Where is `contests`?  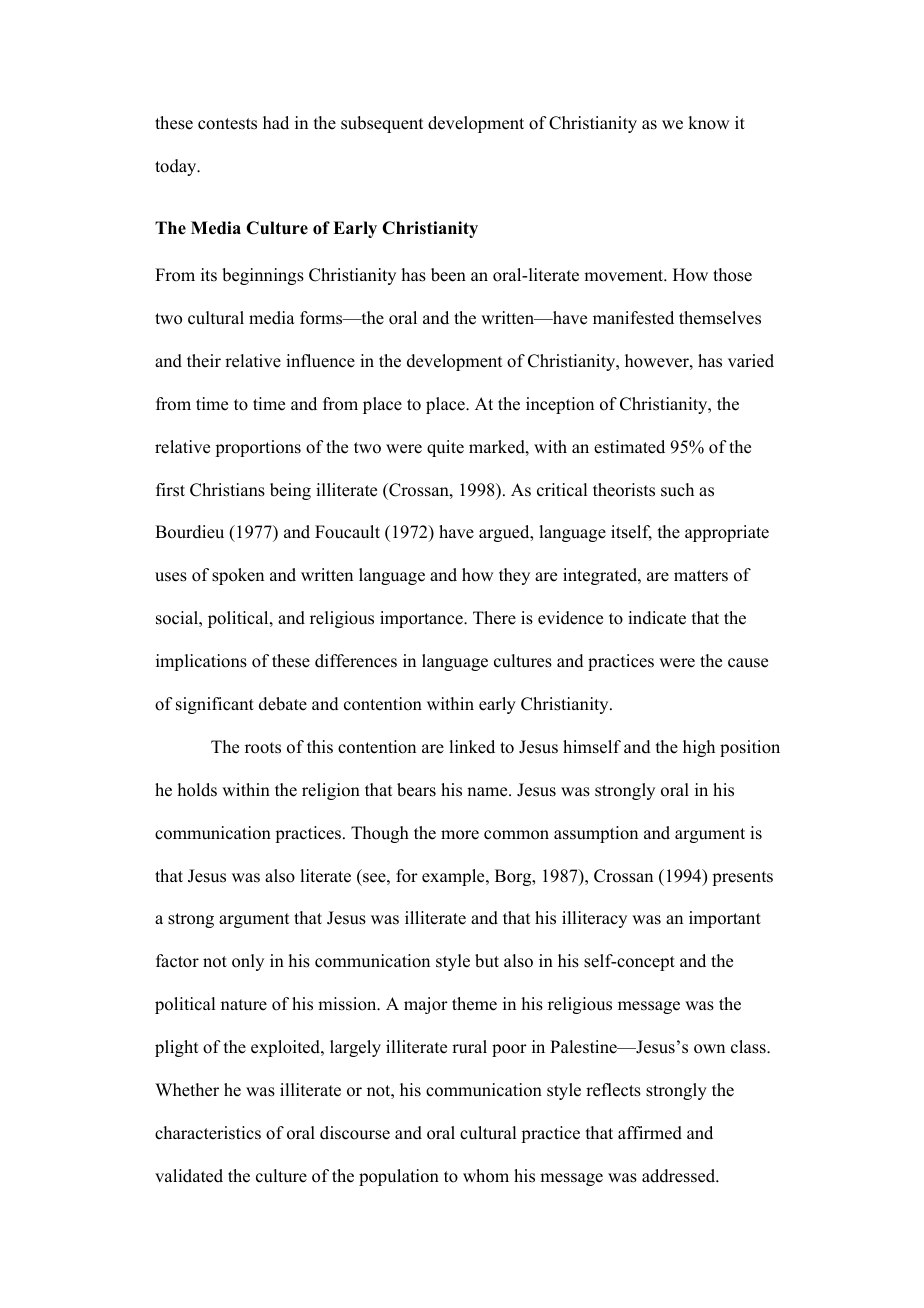
contests is located at coordinates (227, 124).
